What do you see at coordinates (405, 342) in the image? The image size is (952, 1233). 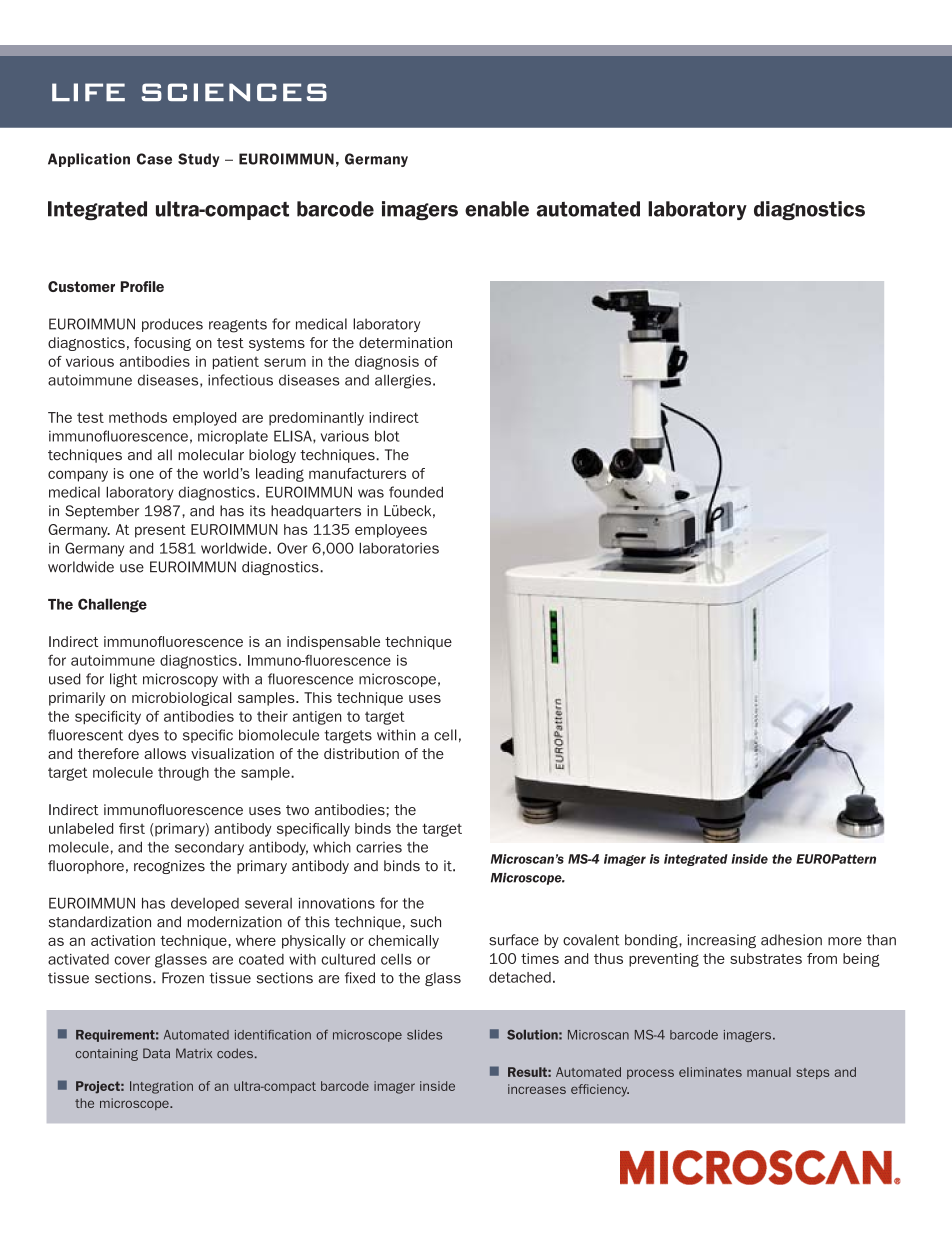 I see `determination` at bounding box center [405, 342].
